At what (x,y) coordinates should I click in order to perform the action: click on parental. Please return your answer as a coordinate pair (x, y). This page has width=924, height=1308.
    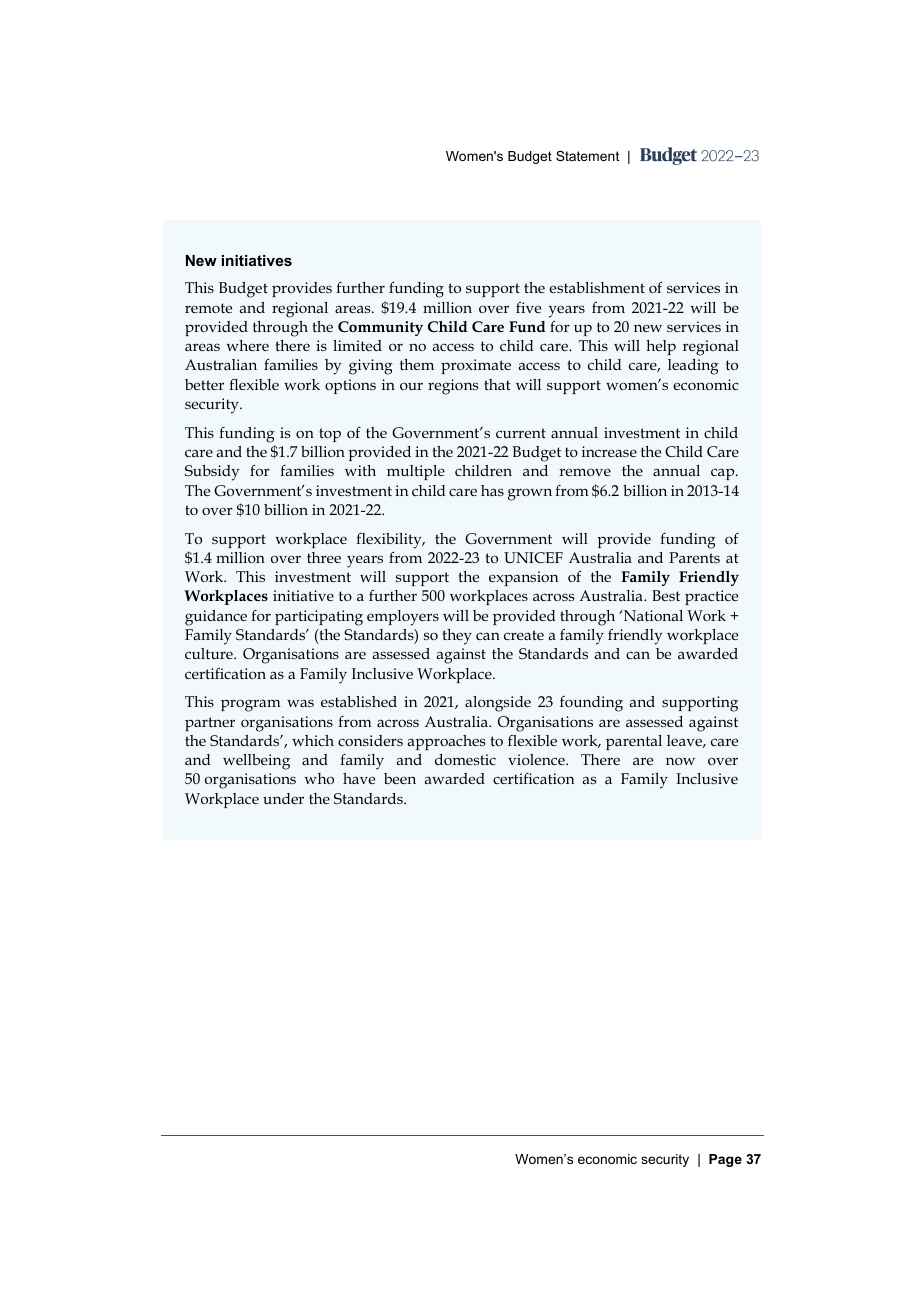
    Looking at the image, I should click on (634, 742).
